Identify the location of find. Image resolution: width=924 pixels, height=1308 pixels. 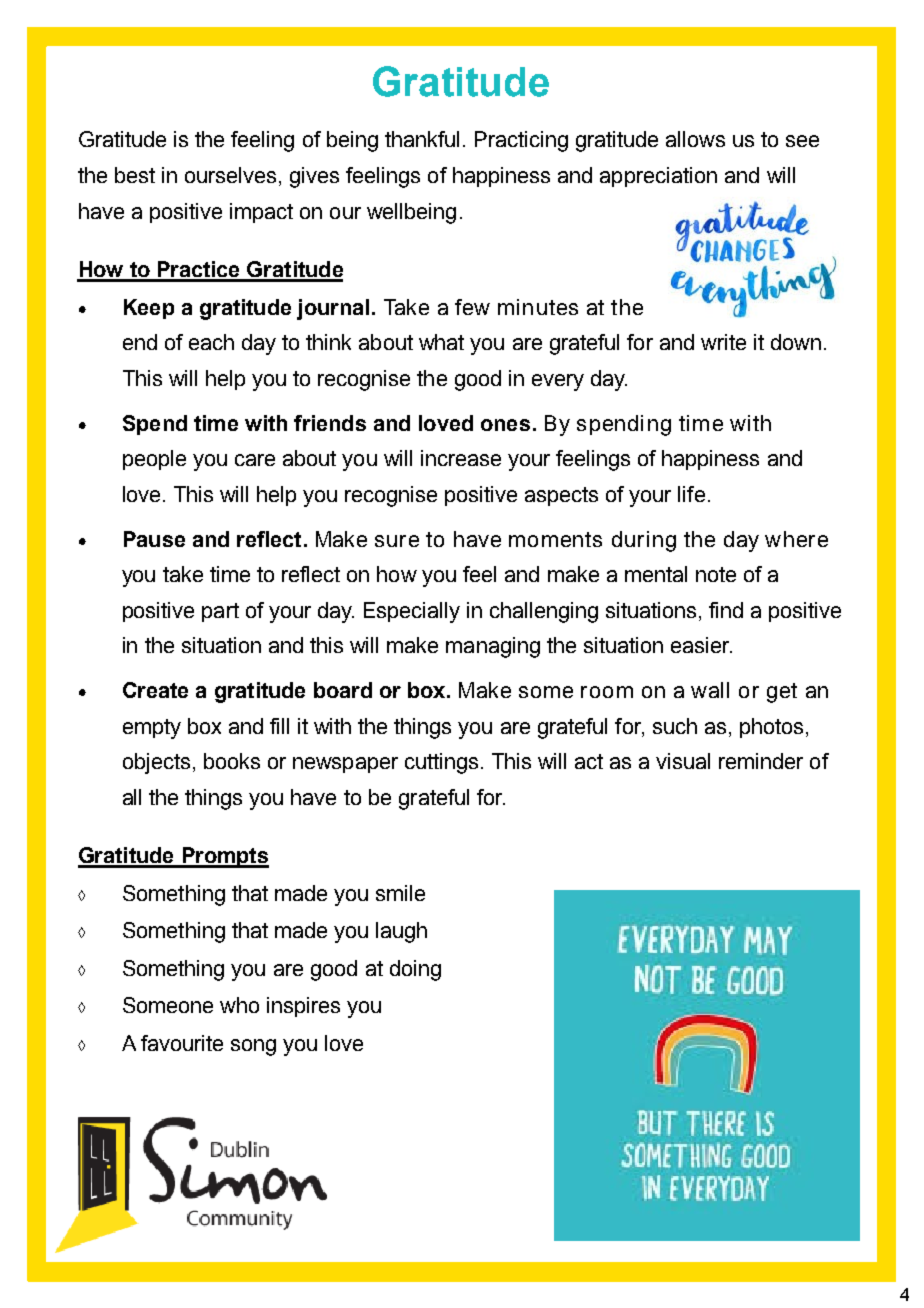
(726, 610).
